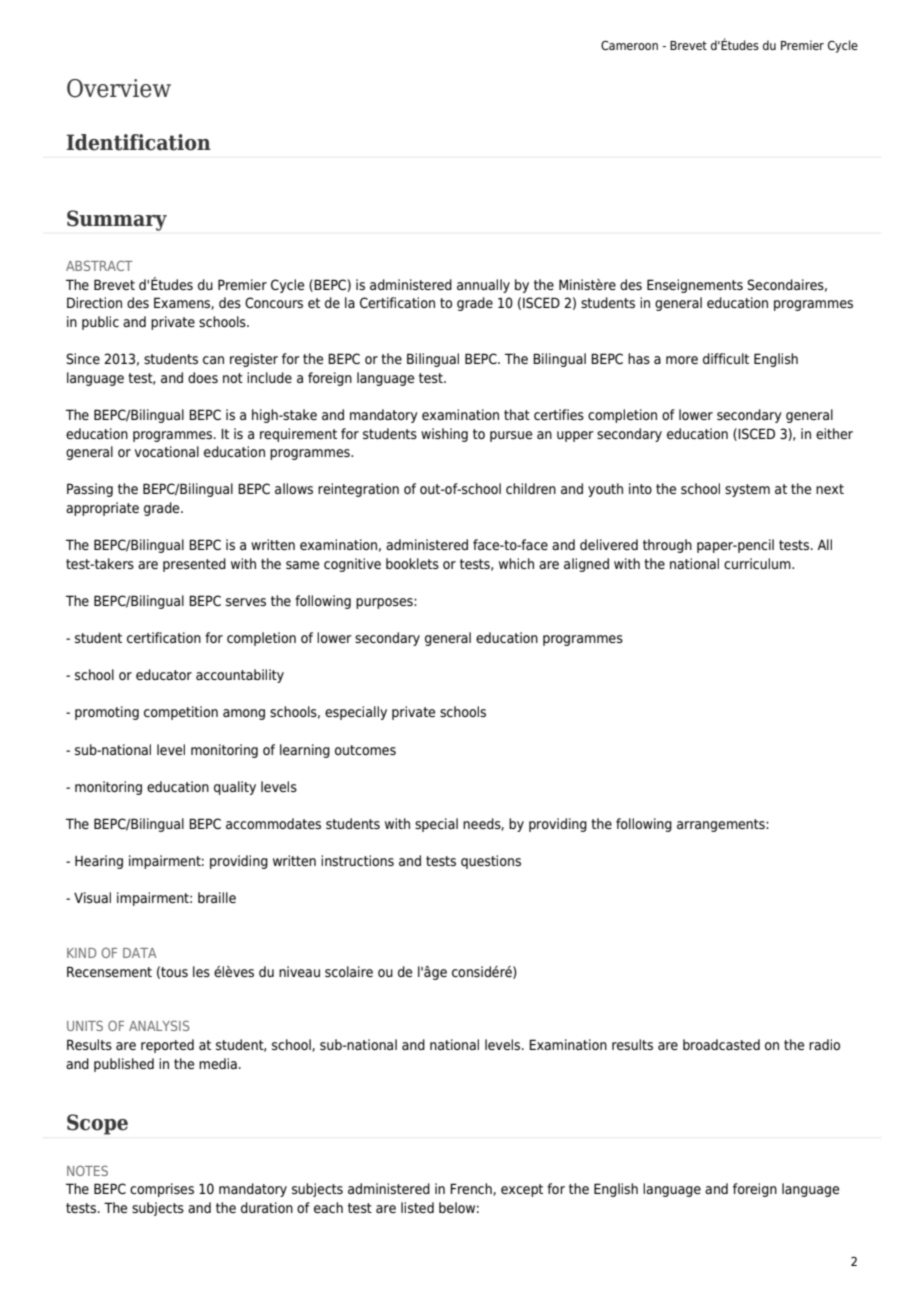 This screenshot has width=924, height=1308. What do you see at coordinates (721, 1044) in the screenshot?
I see `broadcasted` at bounding box center [721, 1044].
